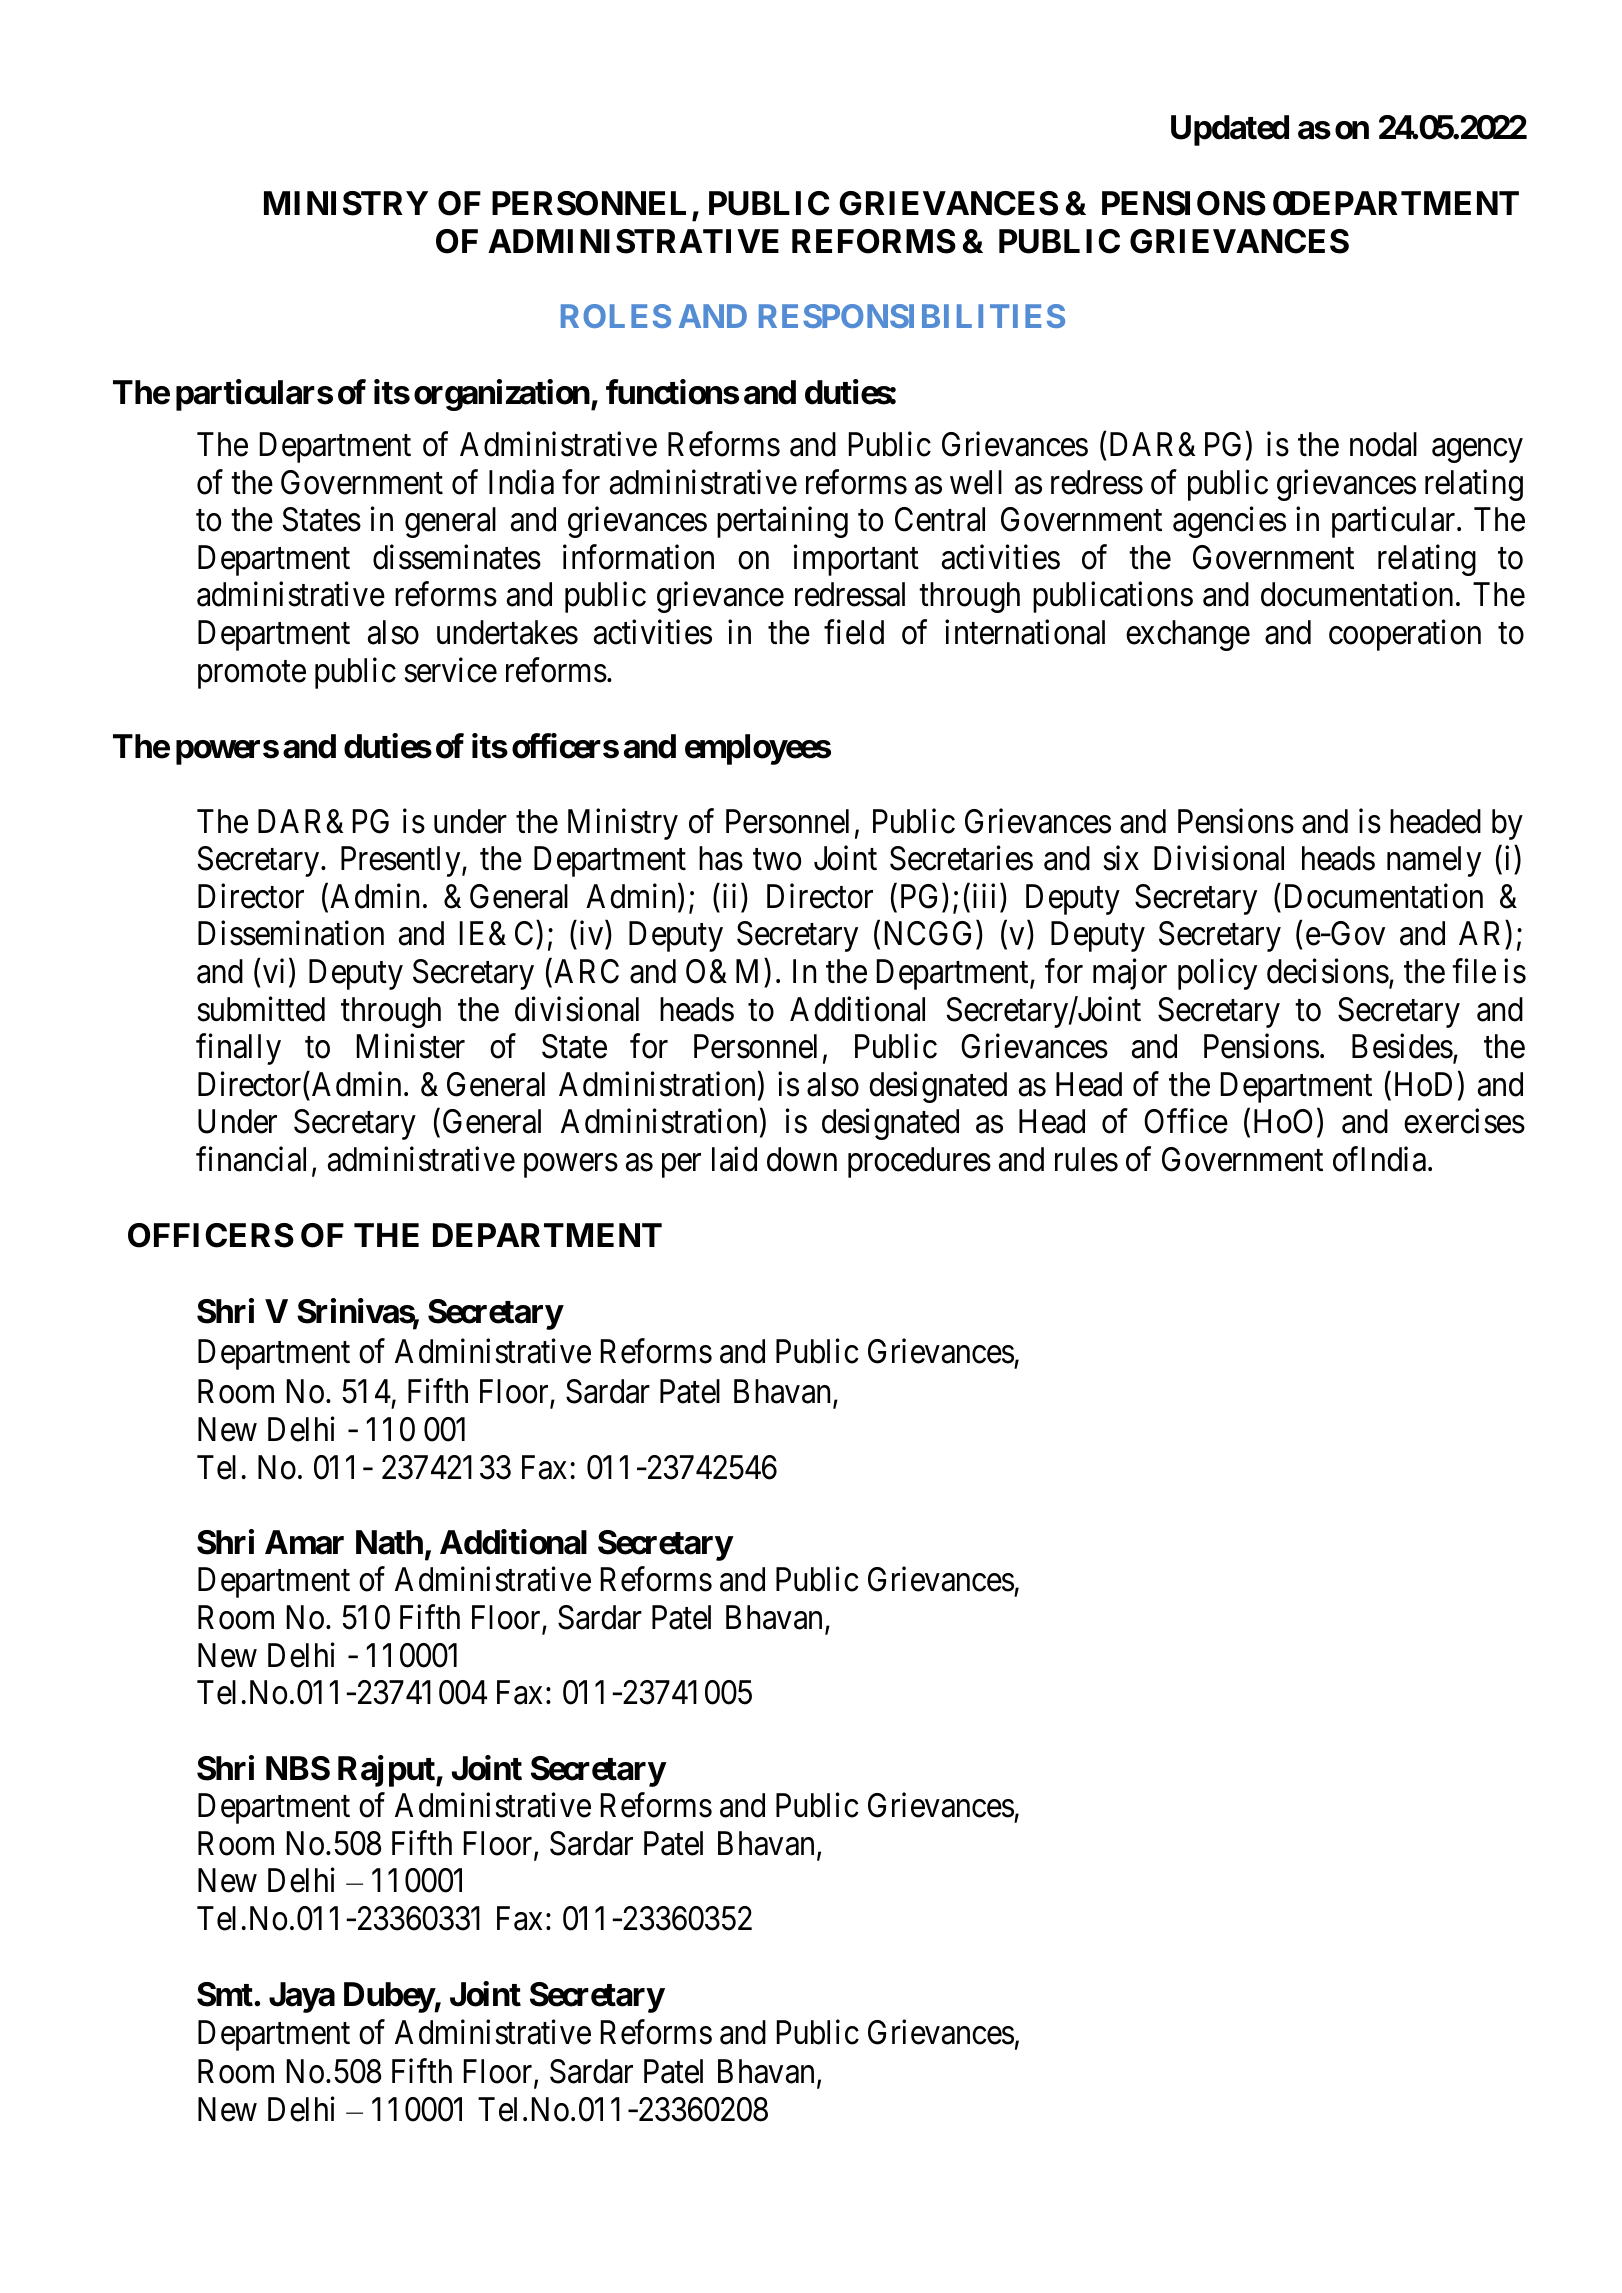  Describe the element at coordinates (1405, 635) in the document. I see `cooperation` at that location.
